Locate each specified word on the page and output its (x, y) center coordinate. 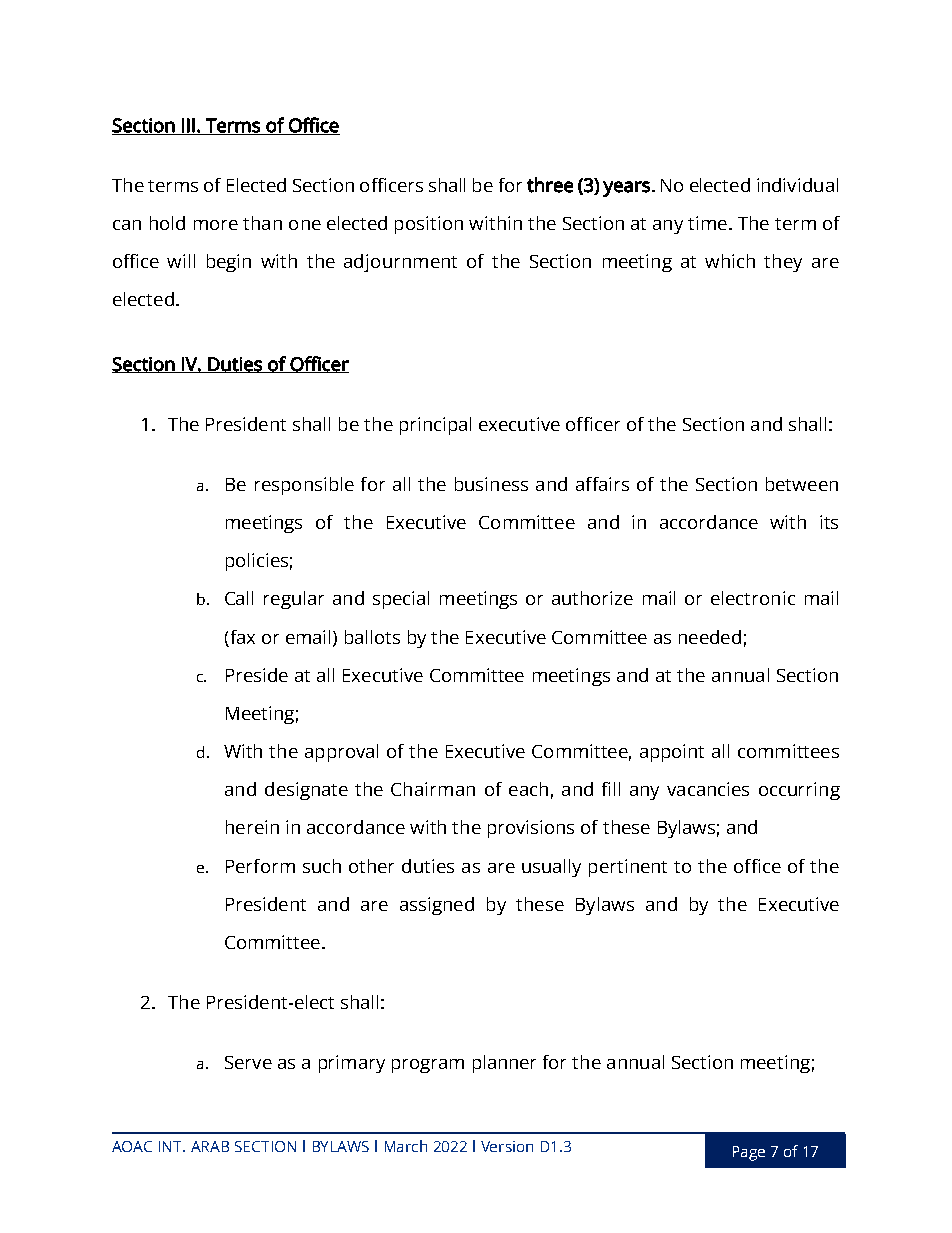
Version (507, 1146)
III (188, 126)
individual (797, 185)
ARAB (210, 1146)
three (550, 185)
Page (749, 1153)
